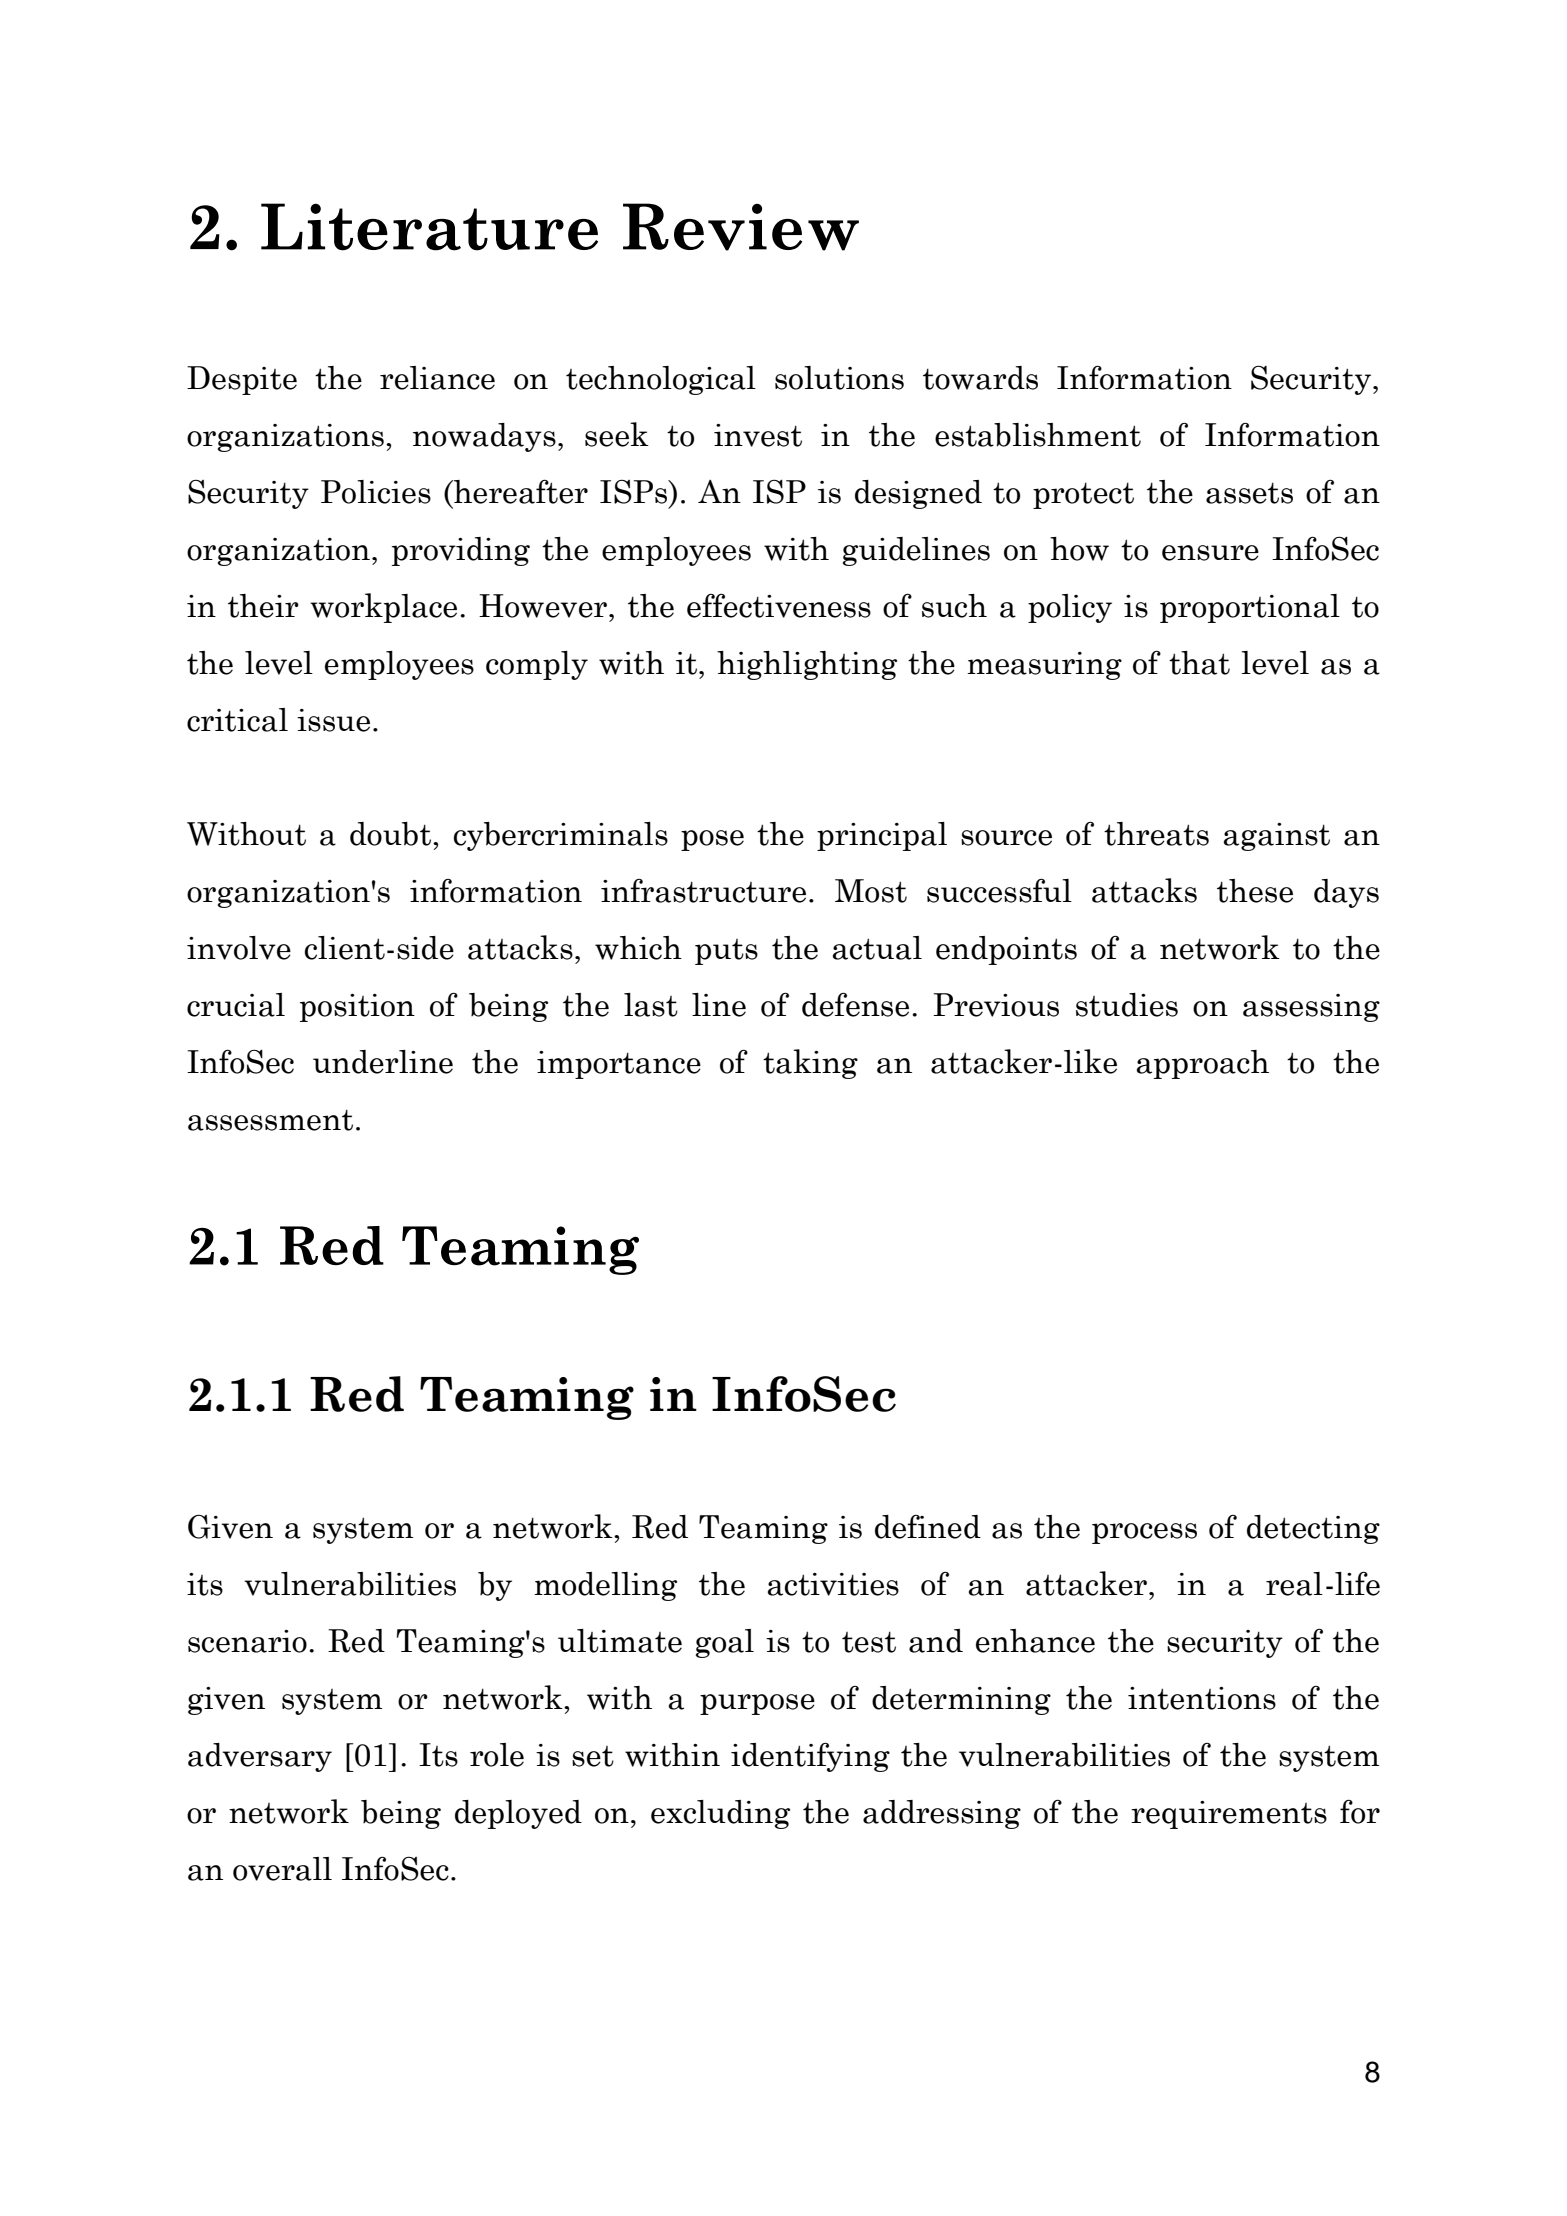 The image size is (1567, 2216). What do you see at coordinates (810, 1064) in the page?
I see `taking` at bounding box center [810, 1064].
